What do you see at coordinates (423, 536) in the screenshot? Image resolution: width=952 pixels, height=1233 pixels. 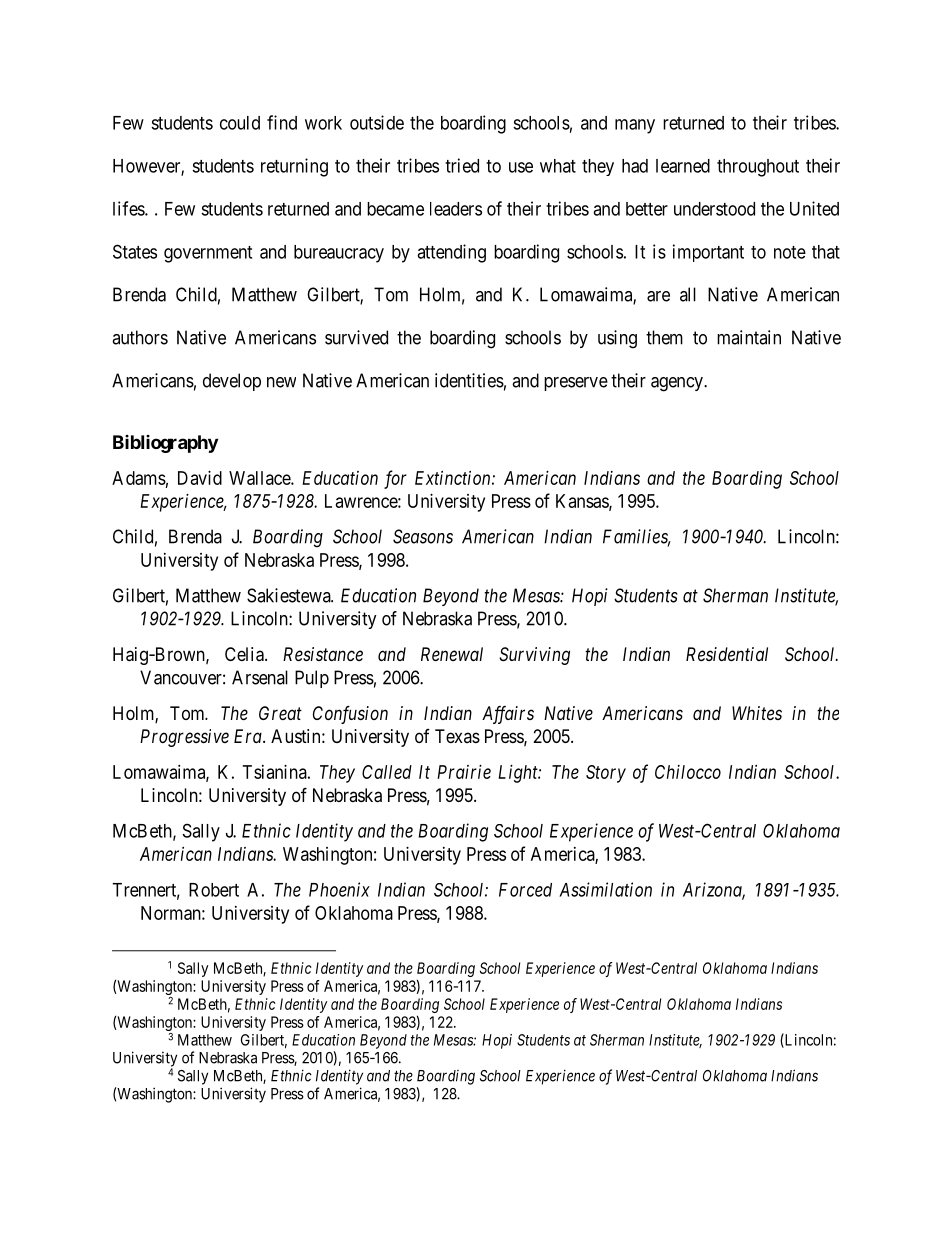 I see `Seasons` at bounding box center [423, 536].
